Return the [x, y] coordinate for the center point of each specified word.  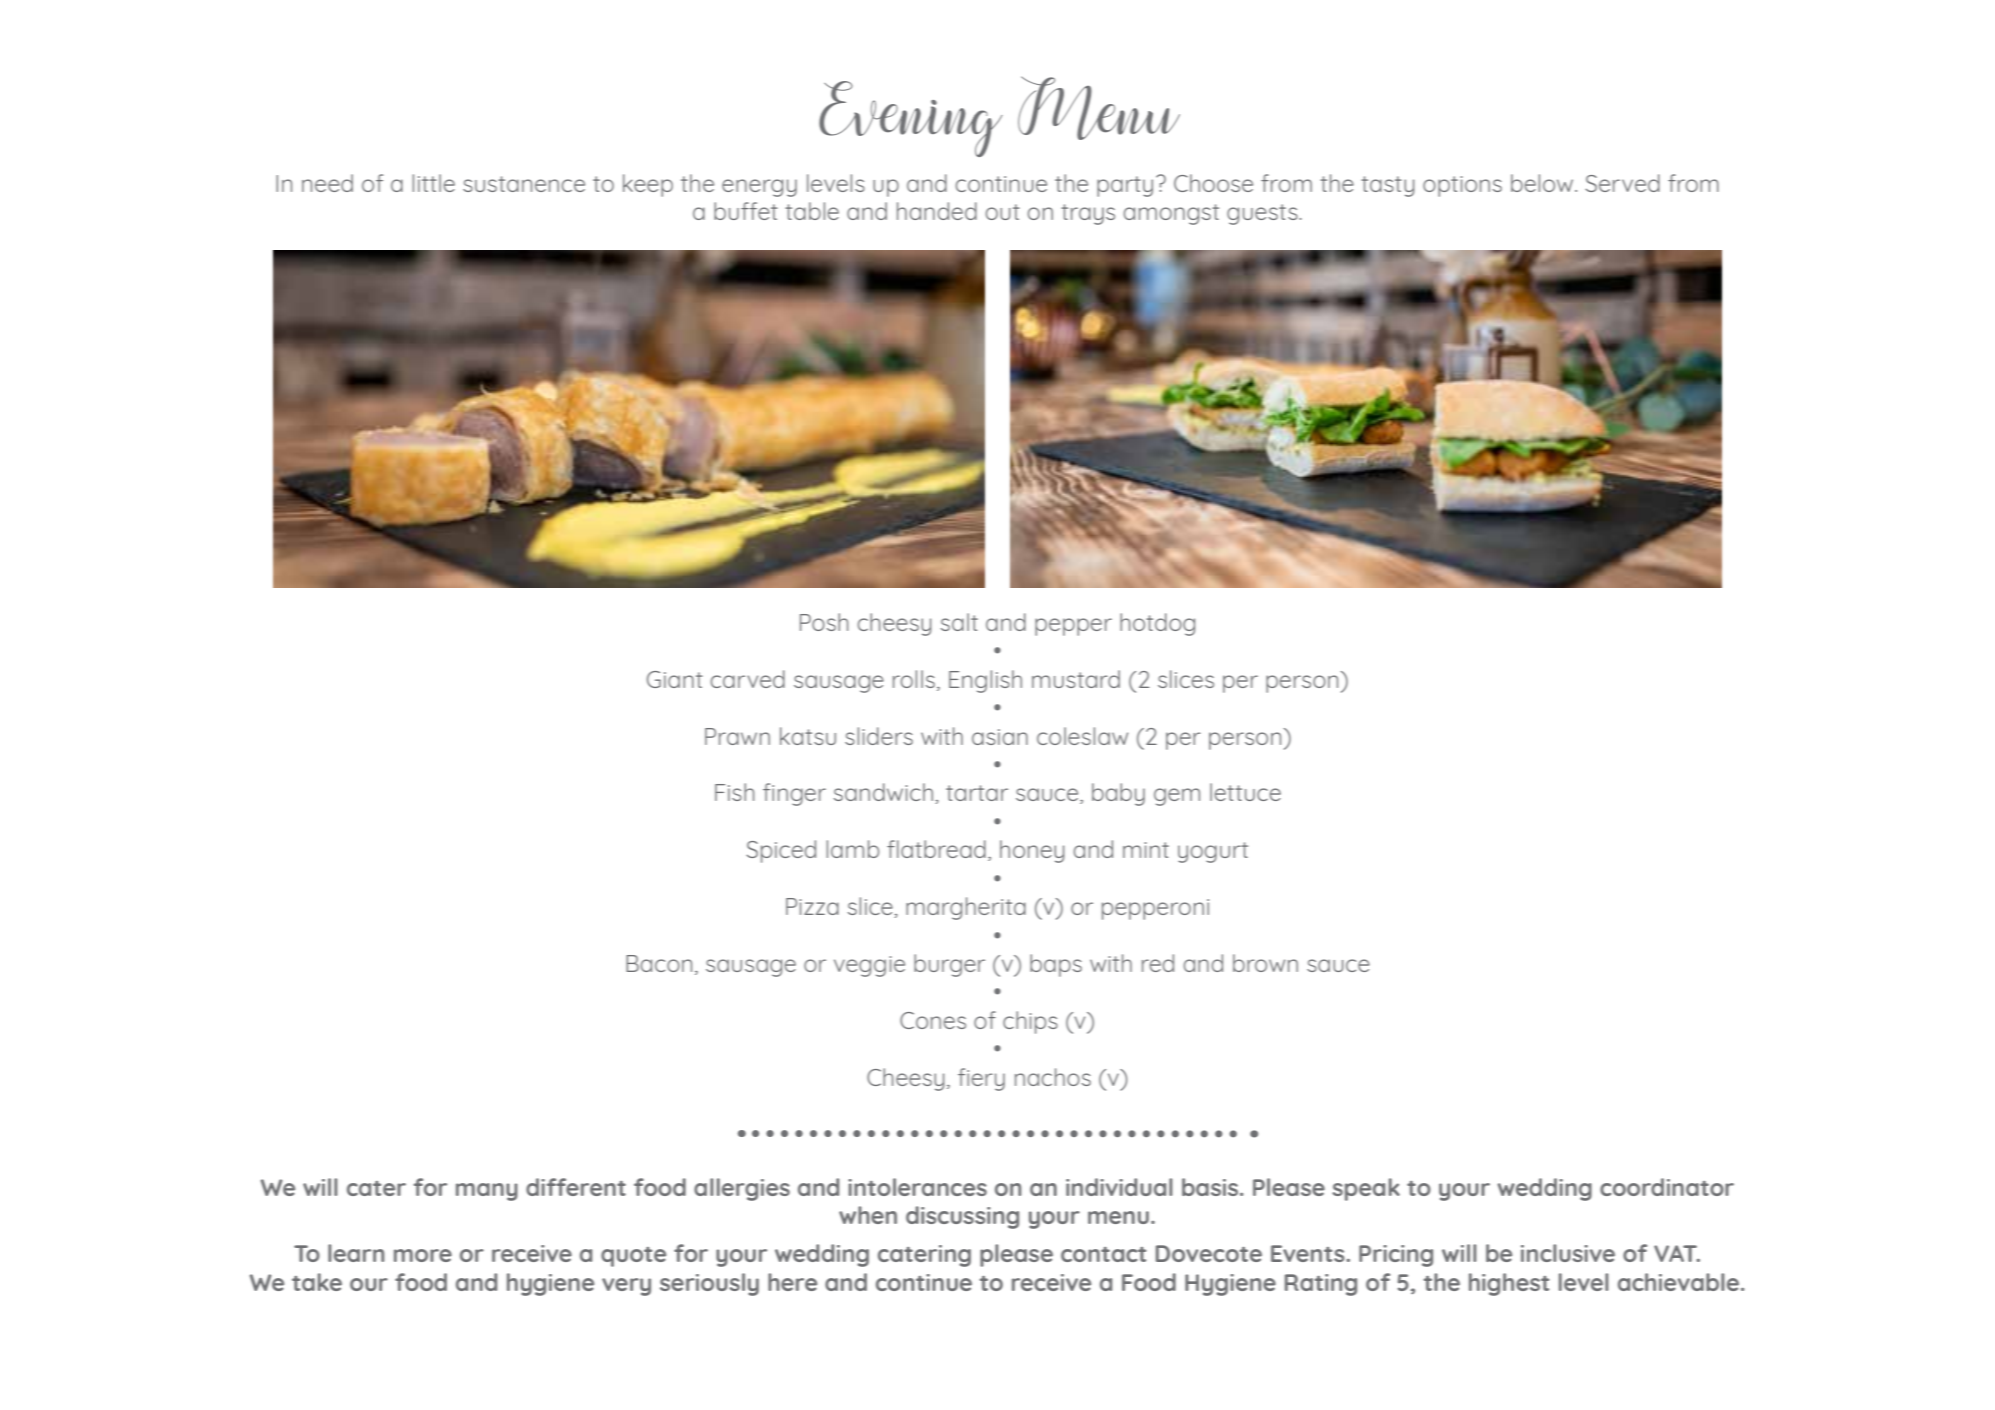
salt [959, 622]
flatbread [936, 849]
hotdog [1157, 624]
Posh [824, 622]
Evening [911, 119]
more [423, 1255]
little [433, 183]
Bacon [659, 963]
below [1543, 183]
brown [1265, 963]
